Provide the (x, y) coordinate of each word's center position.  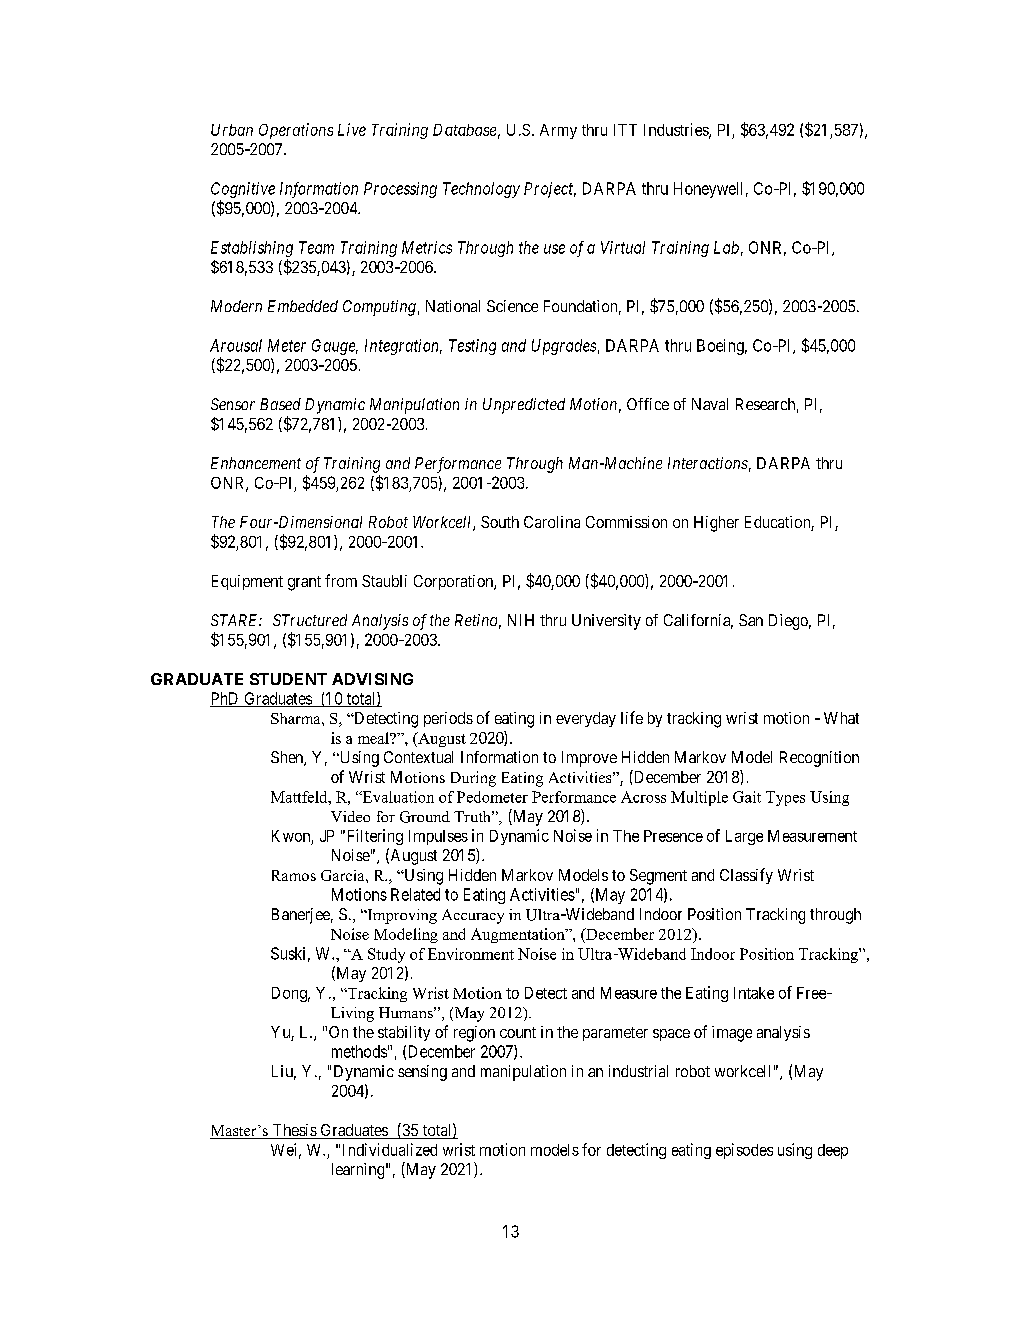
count (518, 1032)
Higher (716, 524)
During (473, 779)
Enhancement (256, 463)
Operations (296, 131)
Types (785, 798)
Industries (677, 130)
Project (550, 190)
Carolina (552, 522)
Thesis (294, 1131)
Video (350, 816)
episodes (744, 1151)
